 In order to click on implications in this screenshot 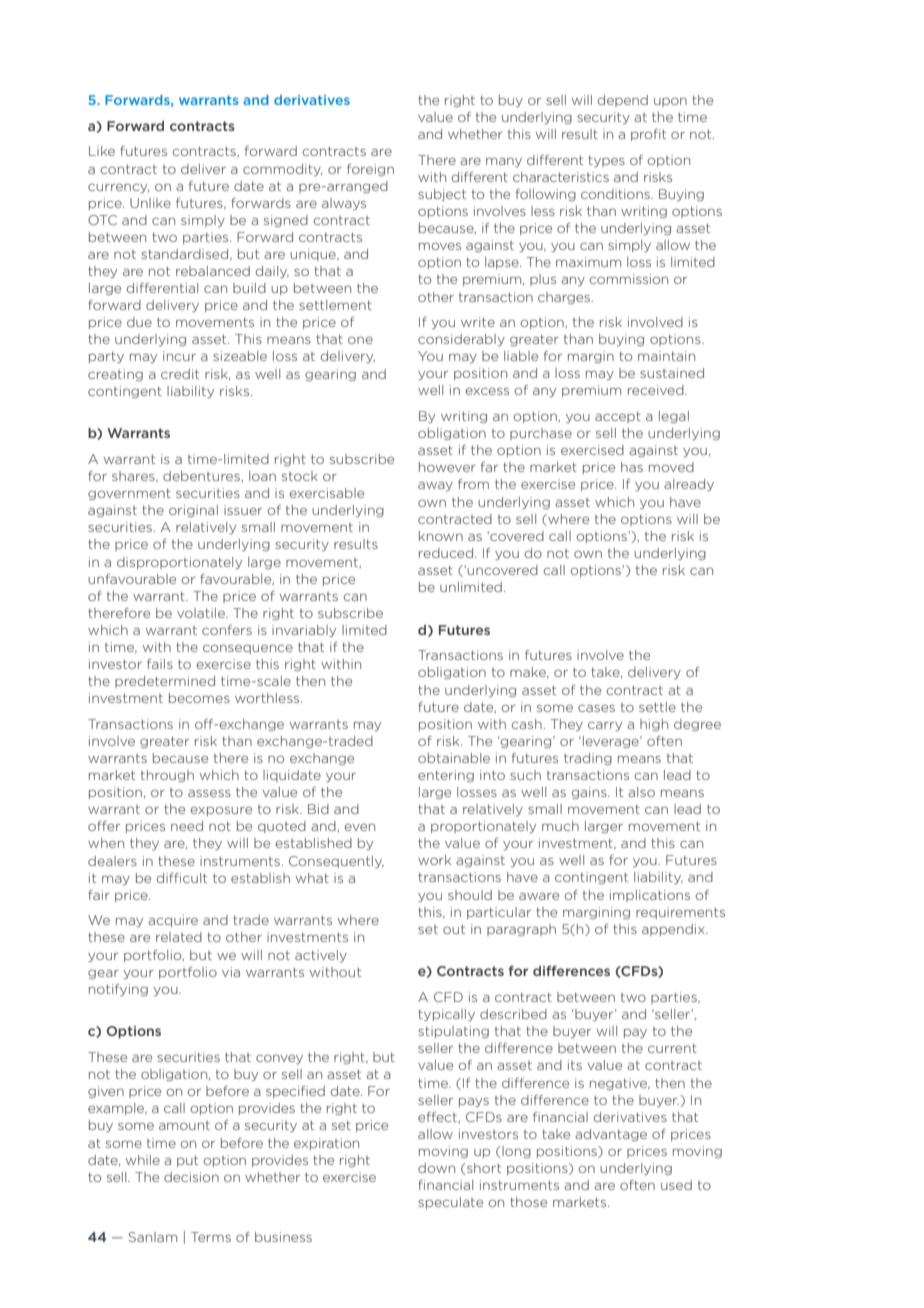, I will do `click(650, 896)`.
